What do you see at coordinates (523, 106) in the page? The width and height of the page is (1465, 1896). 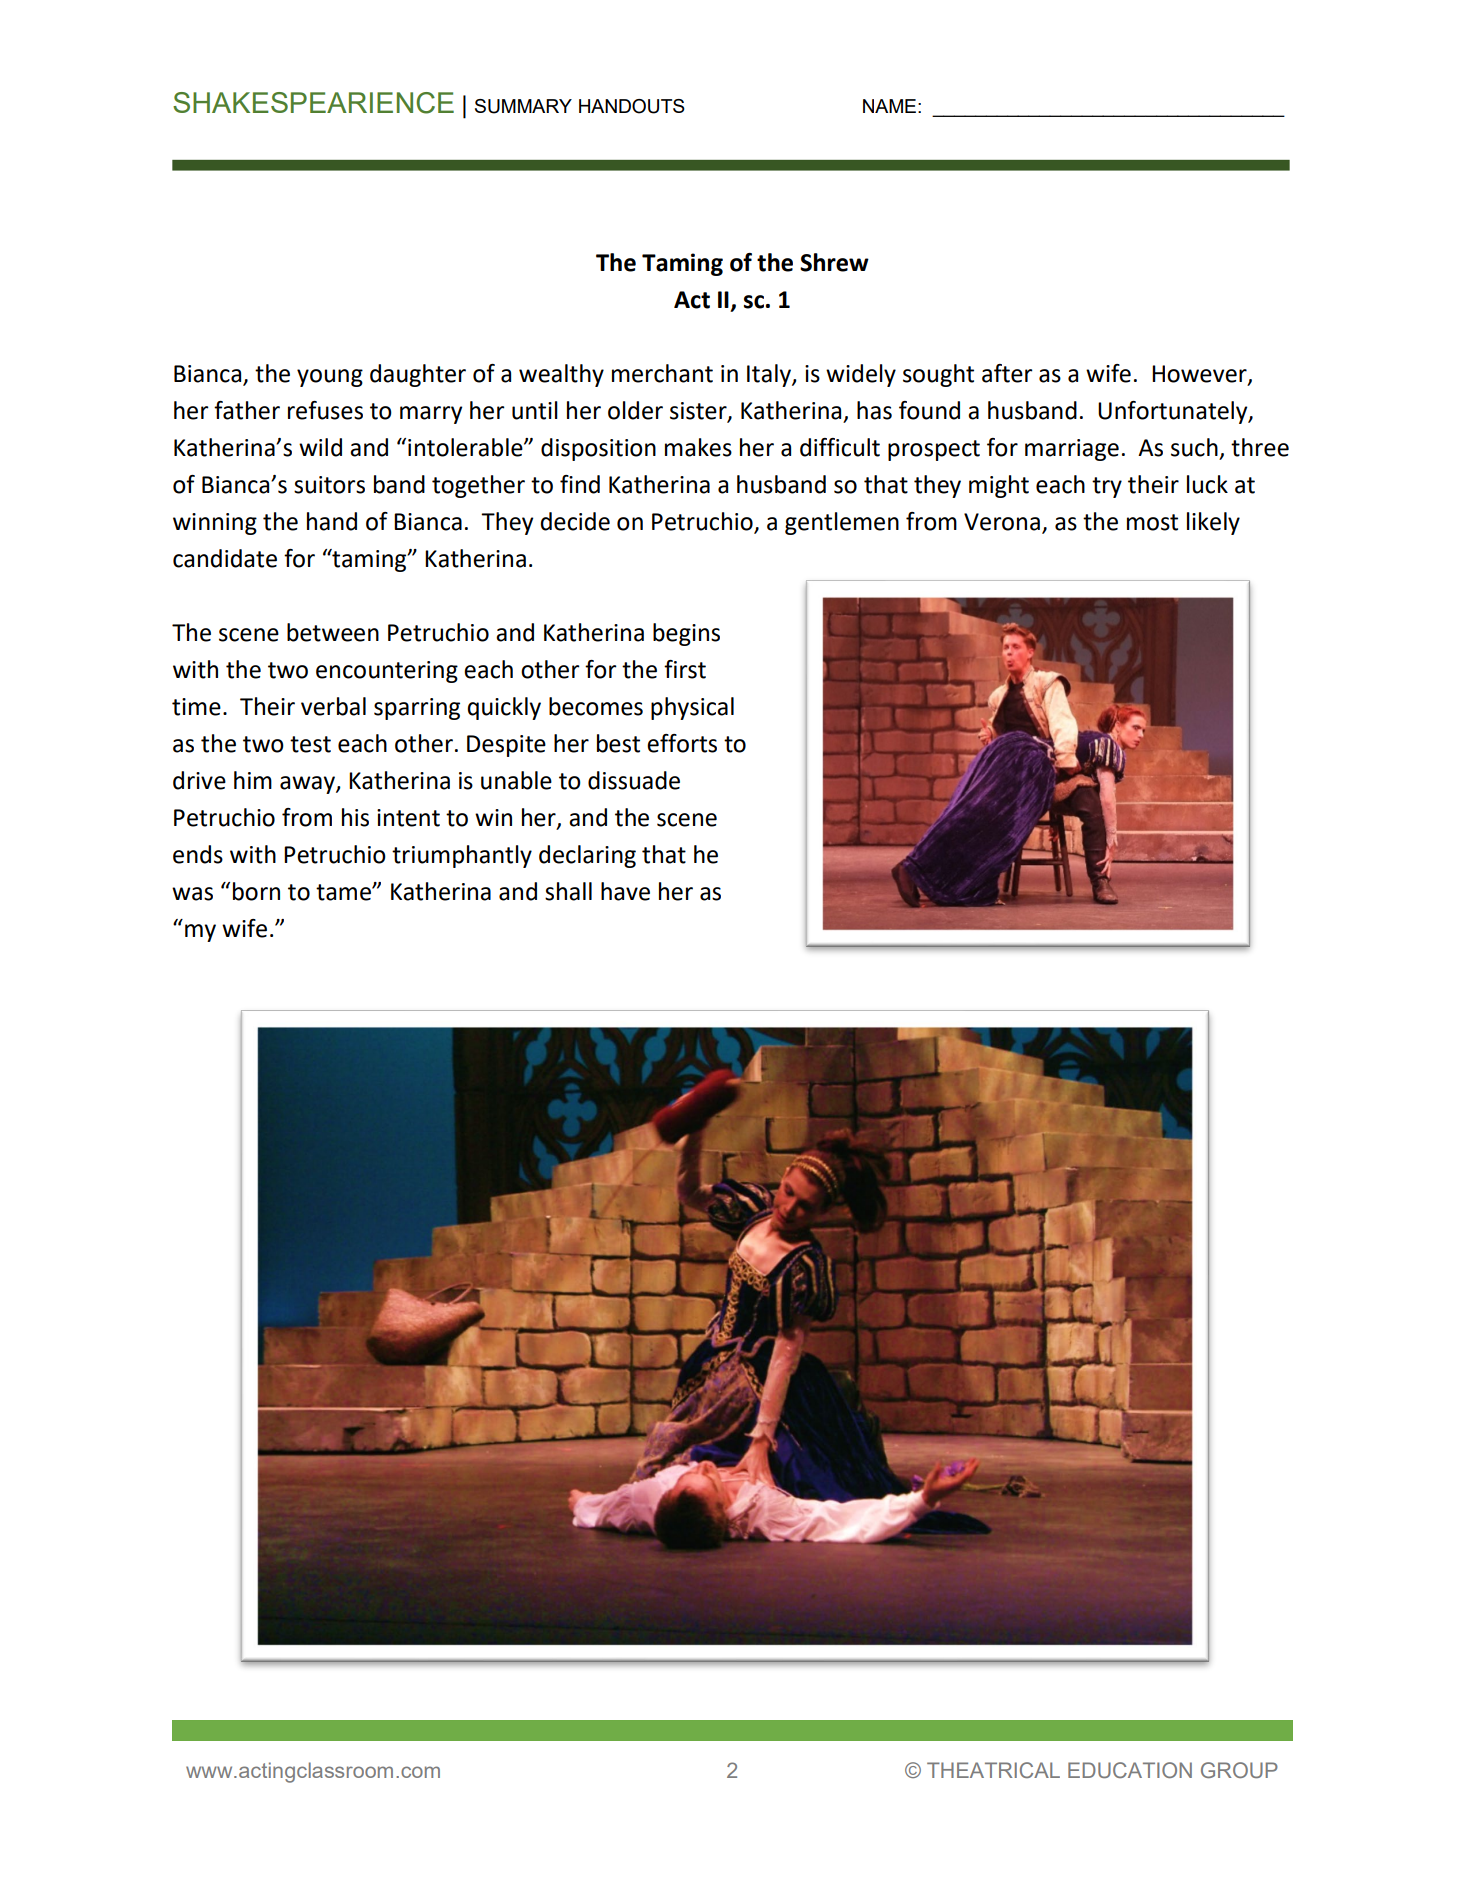 I see `SUMMARY` at bounding box center [523, 106].
